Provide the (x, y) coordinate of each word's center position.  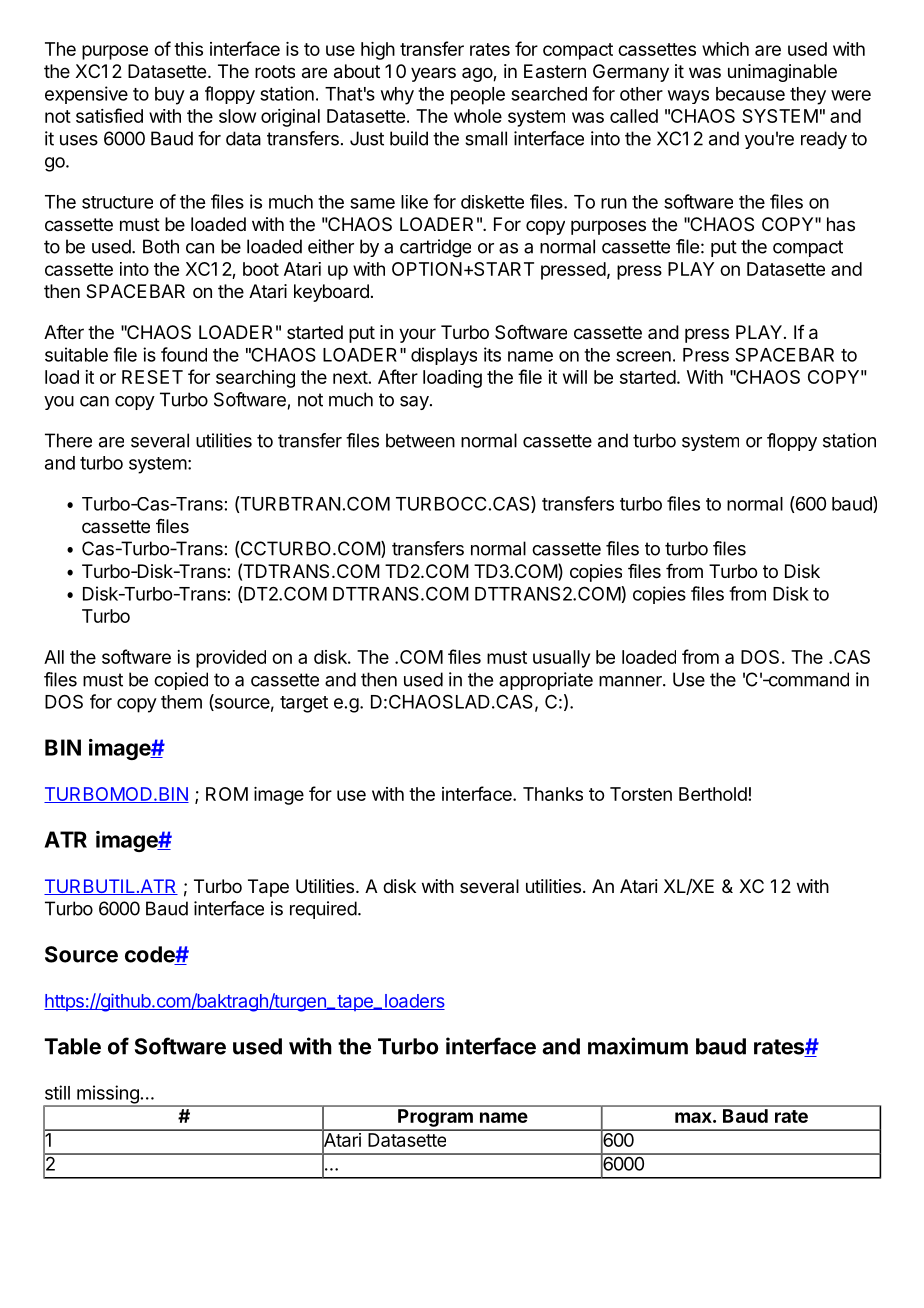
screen (643, 356)
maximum (638, 1046)
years (433, 74)
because (750, 94)
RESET (152, 377)
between (420, 440)
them (181, 702)
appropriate (546, 681)
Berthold (713, 794)
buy (170, 96)
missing (108, 1095)
